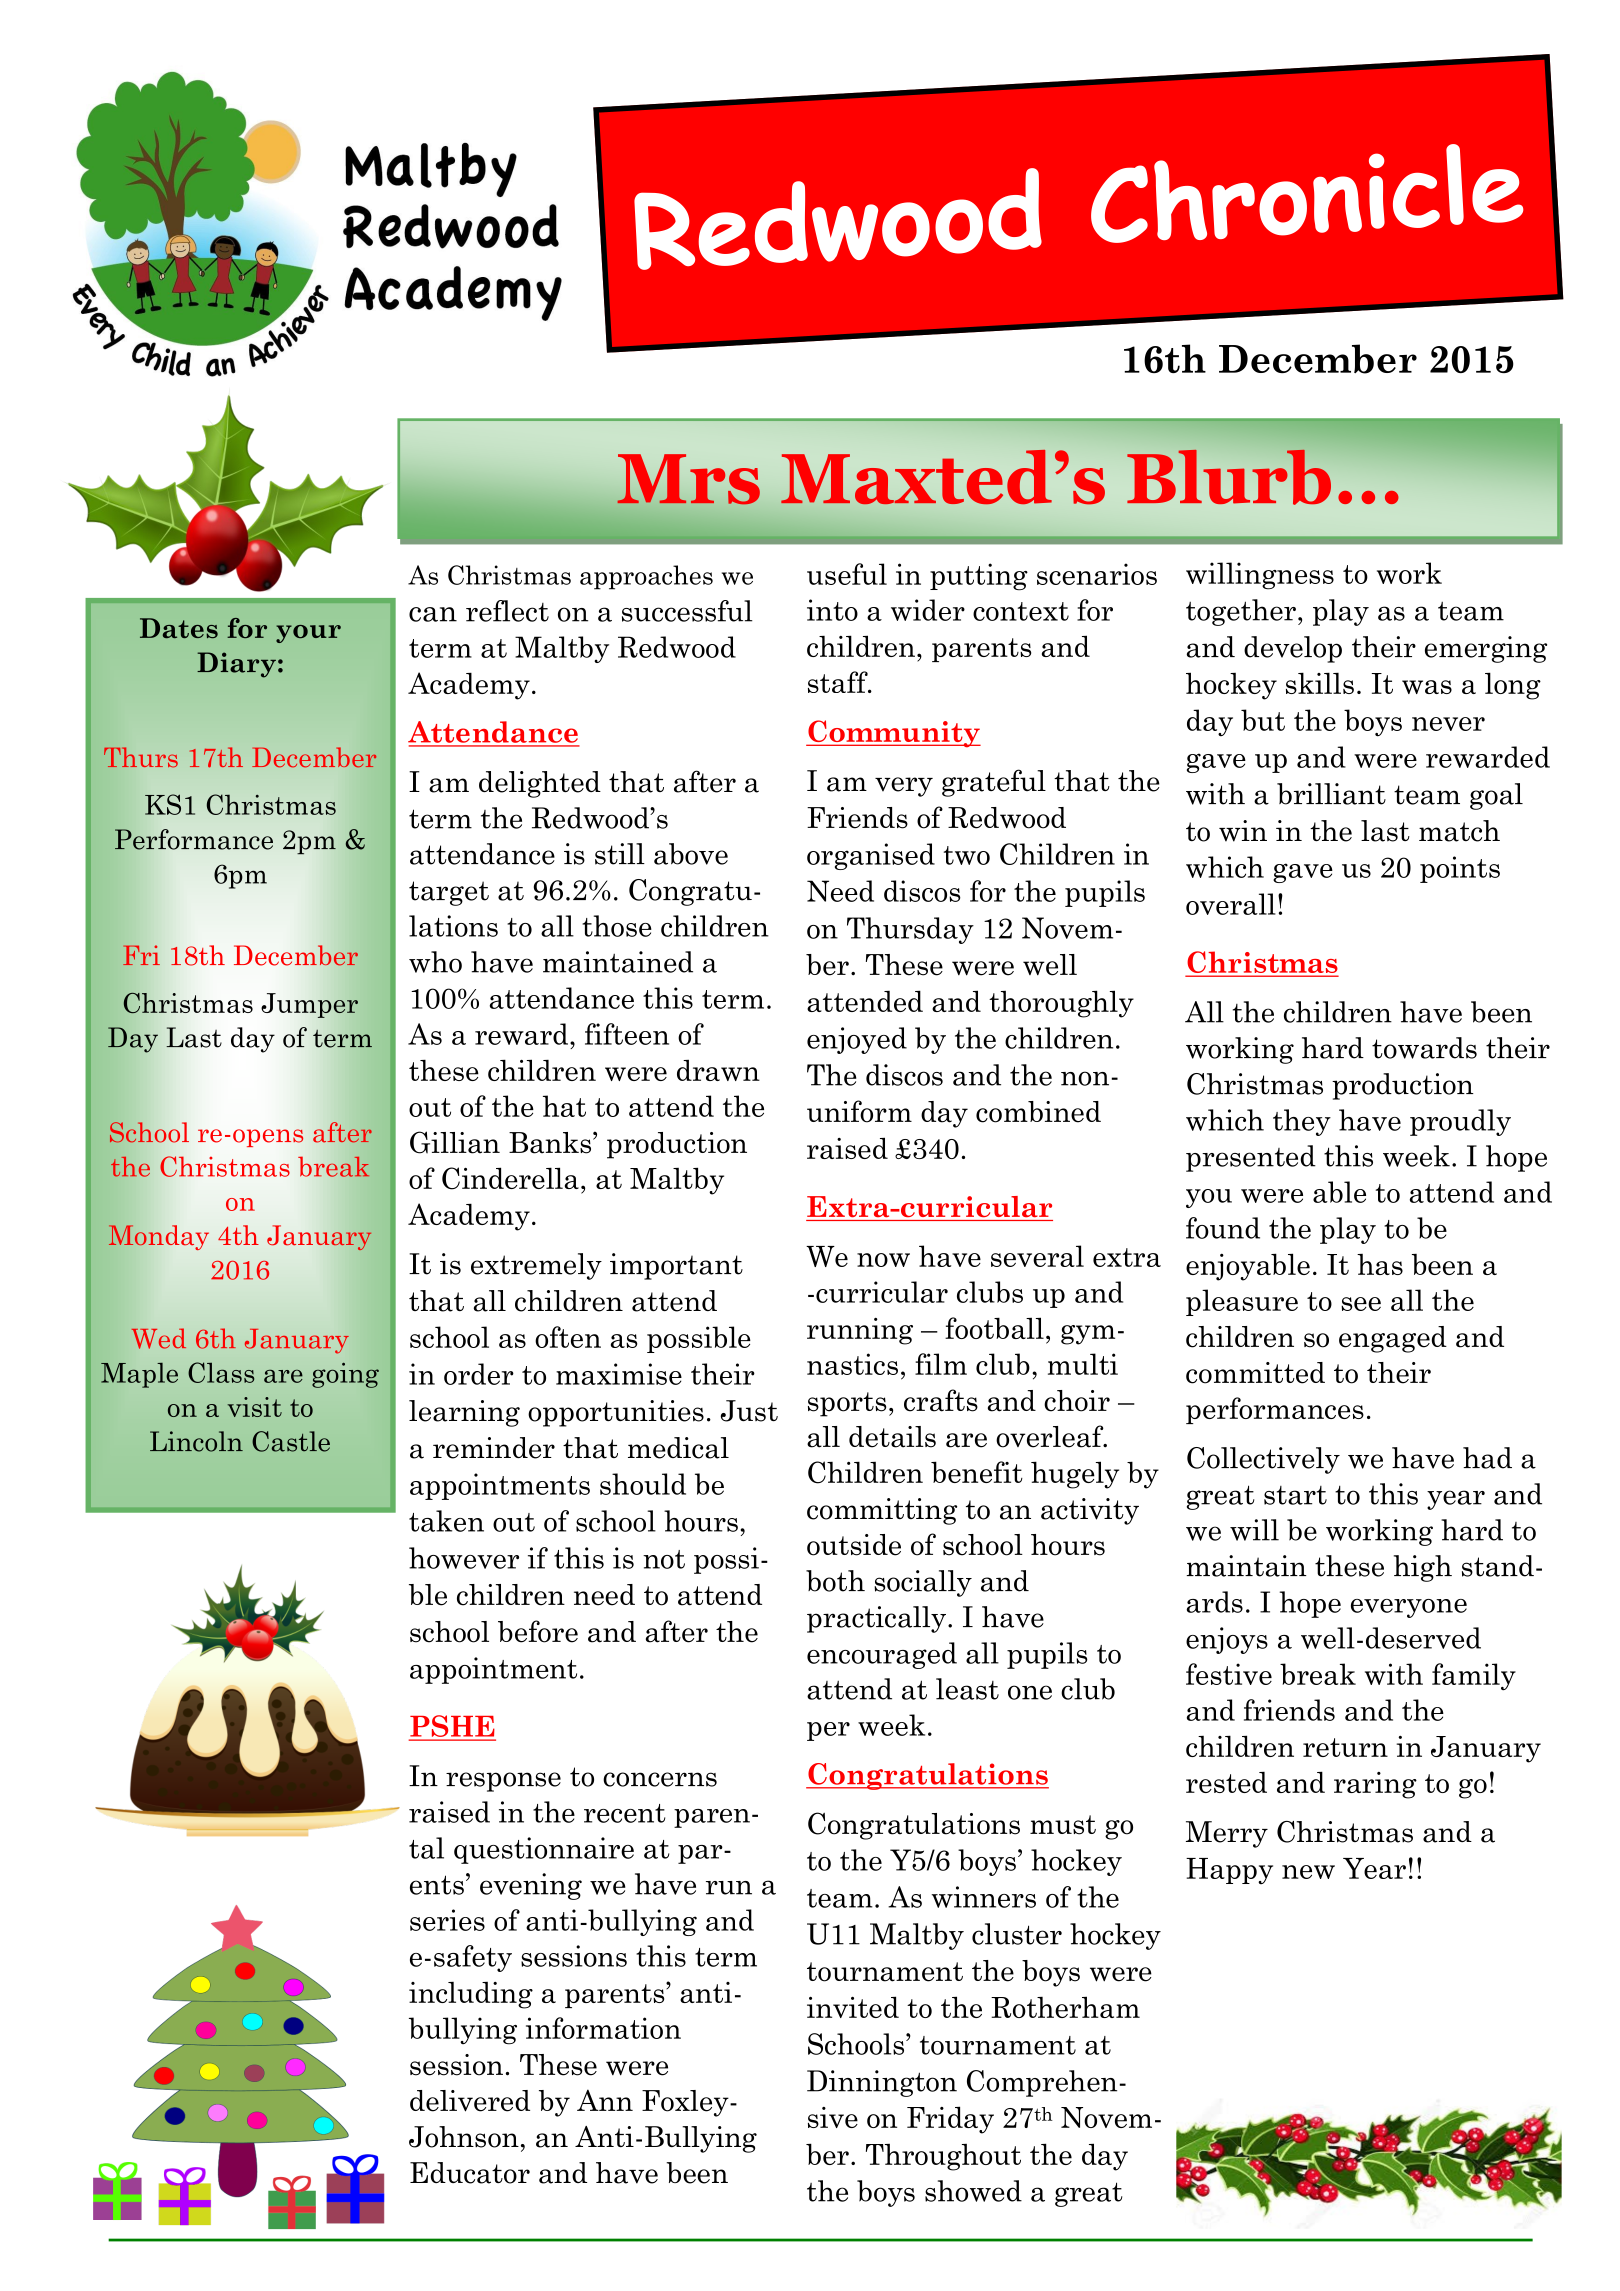  Describe the element at coordinates (1393, 1339) in the screenshot. I see `engaged` at that location.
